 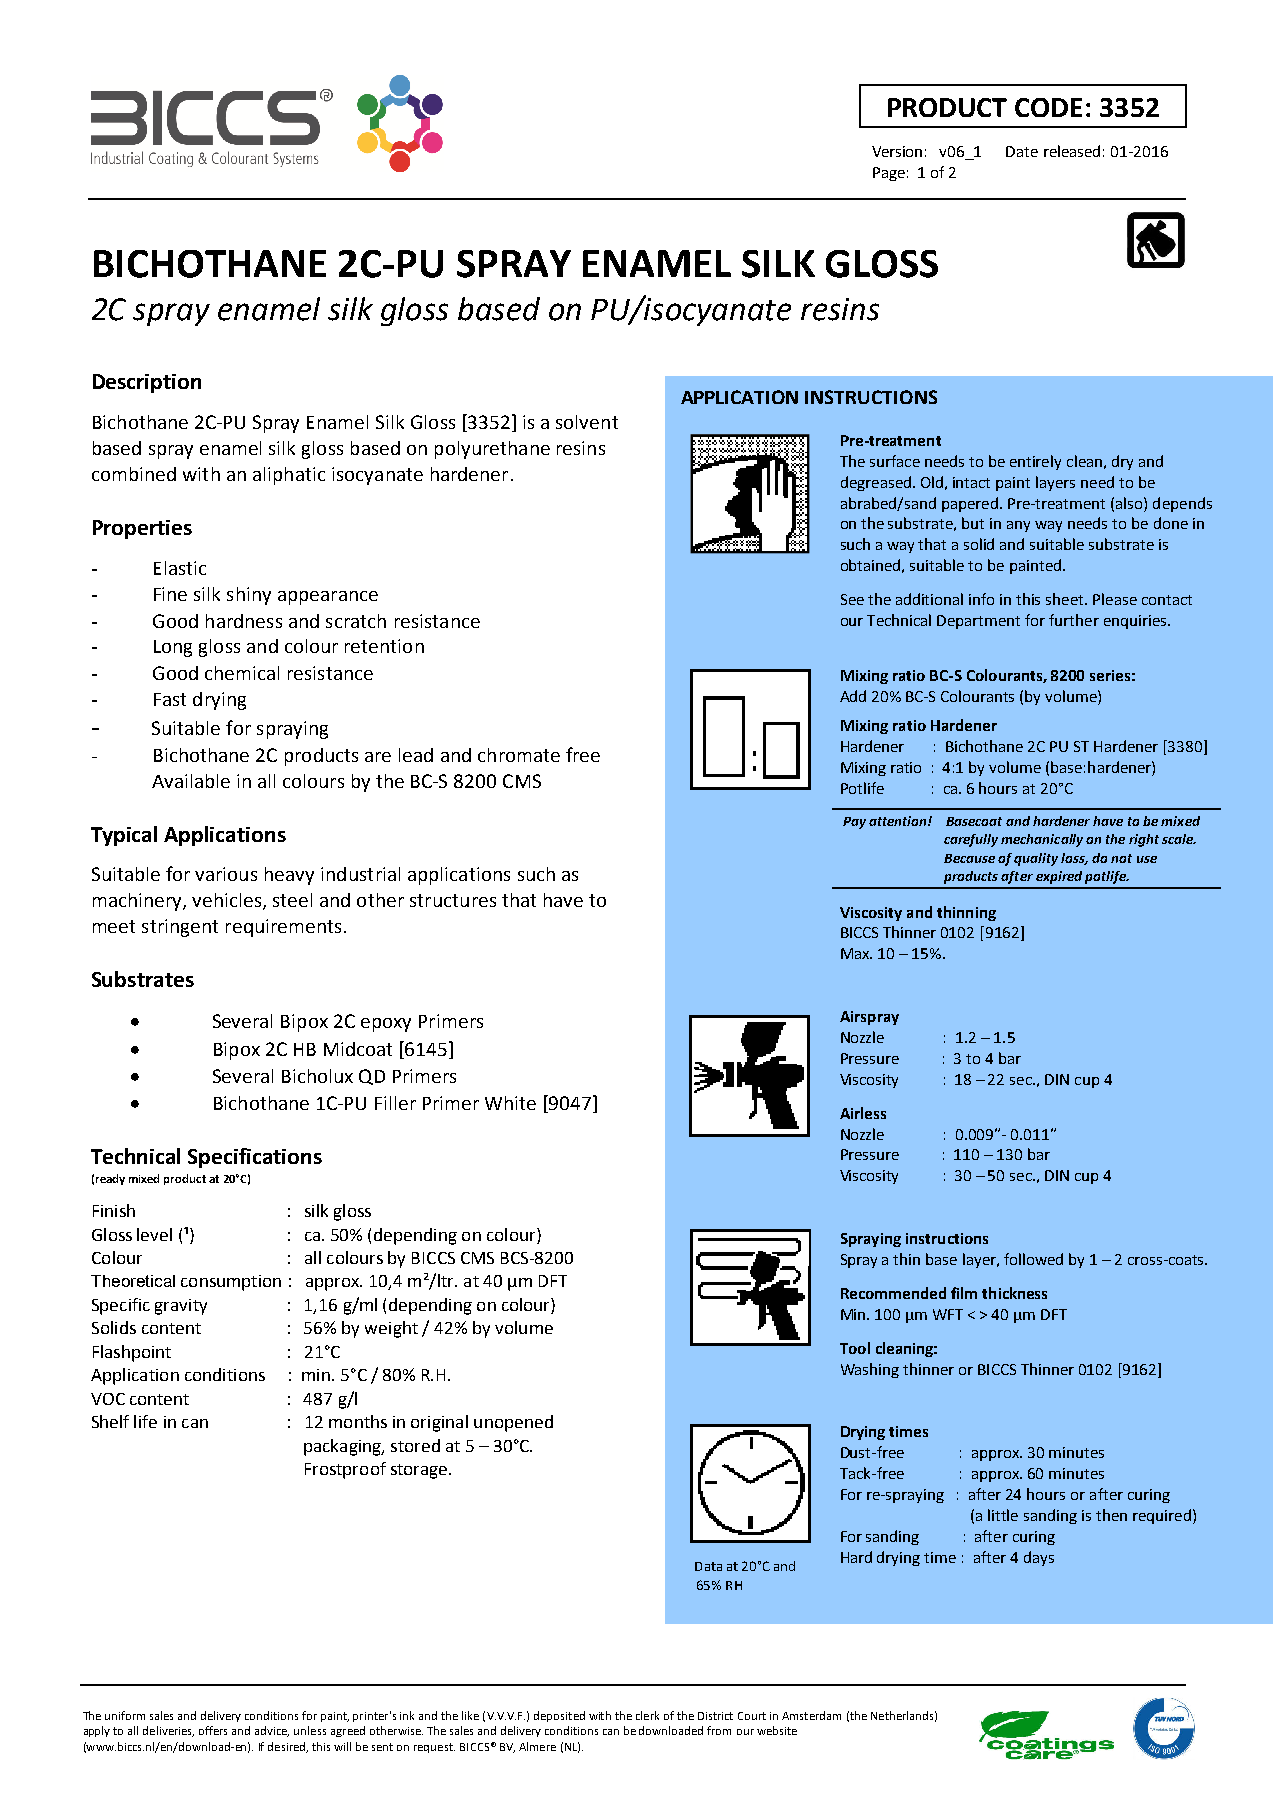 What do you see at coordinates (213, 1730) in the document?
I see `offers` at bounding box center [213, 1730].
